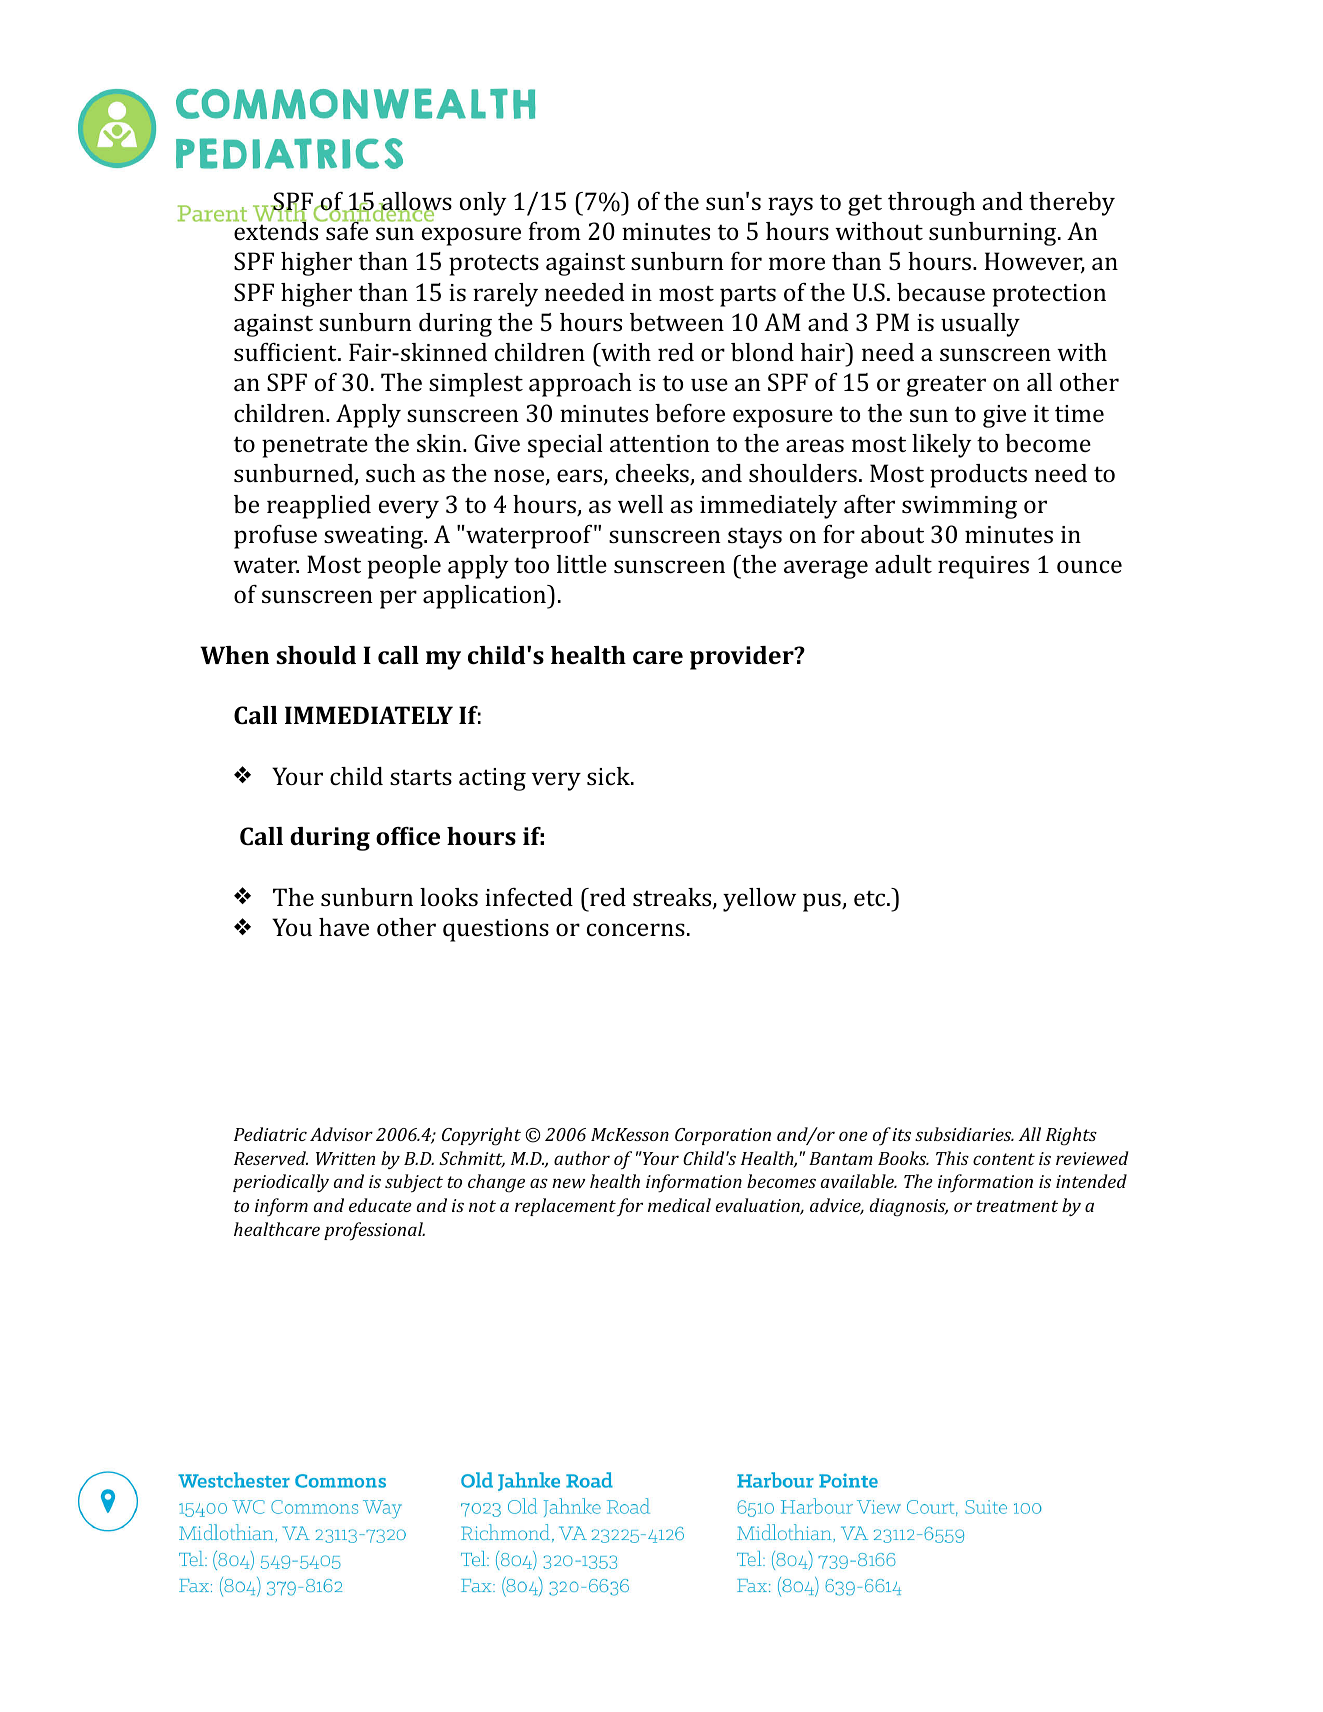 The image size is (1323, 1712). What do you see at coordinates (344, 927) in the document?
I see `have` at bounding box center [344, 927].
